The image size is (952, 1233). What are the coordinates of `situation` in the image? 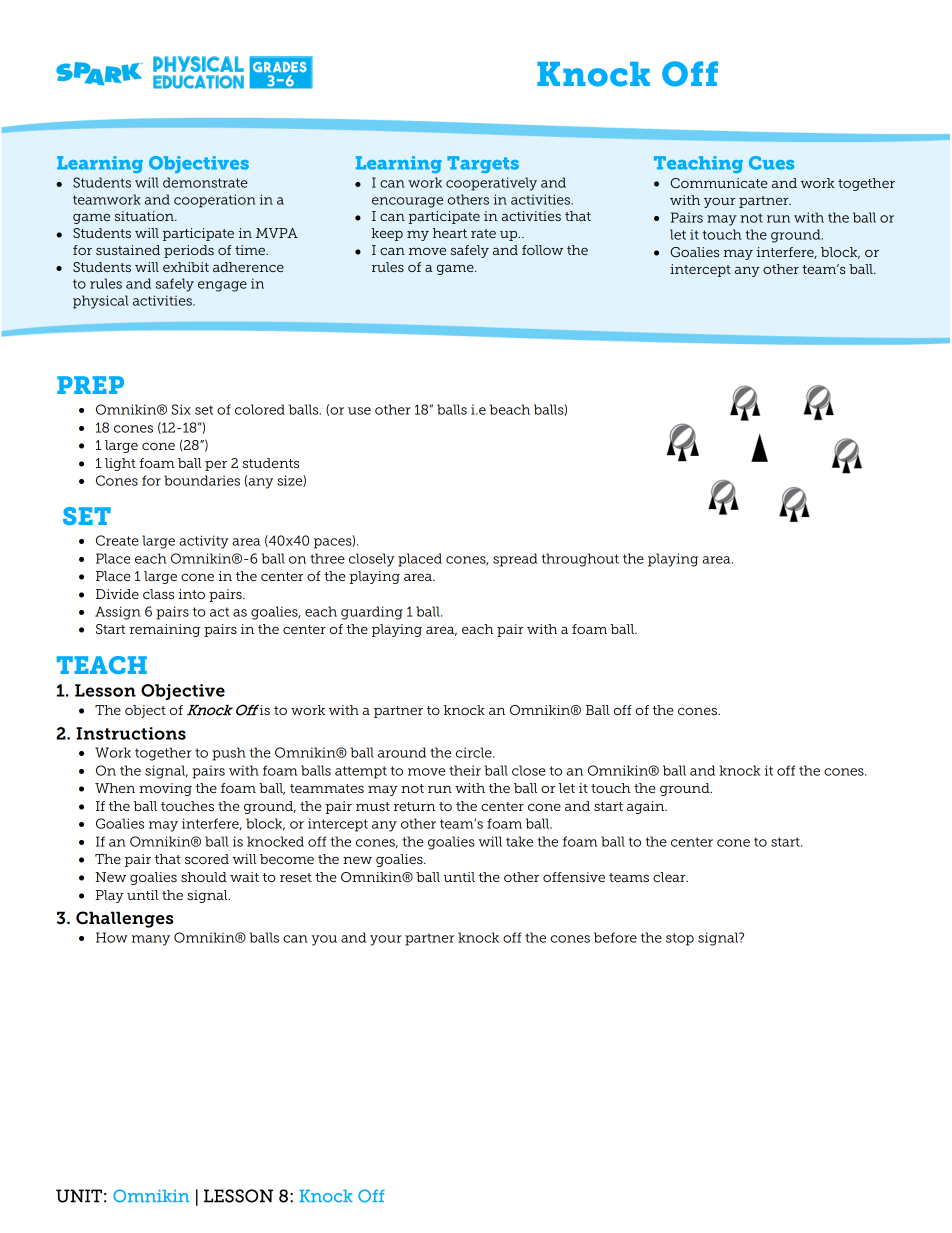 It's located at (145, 216).
